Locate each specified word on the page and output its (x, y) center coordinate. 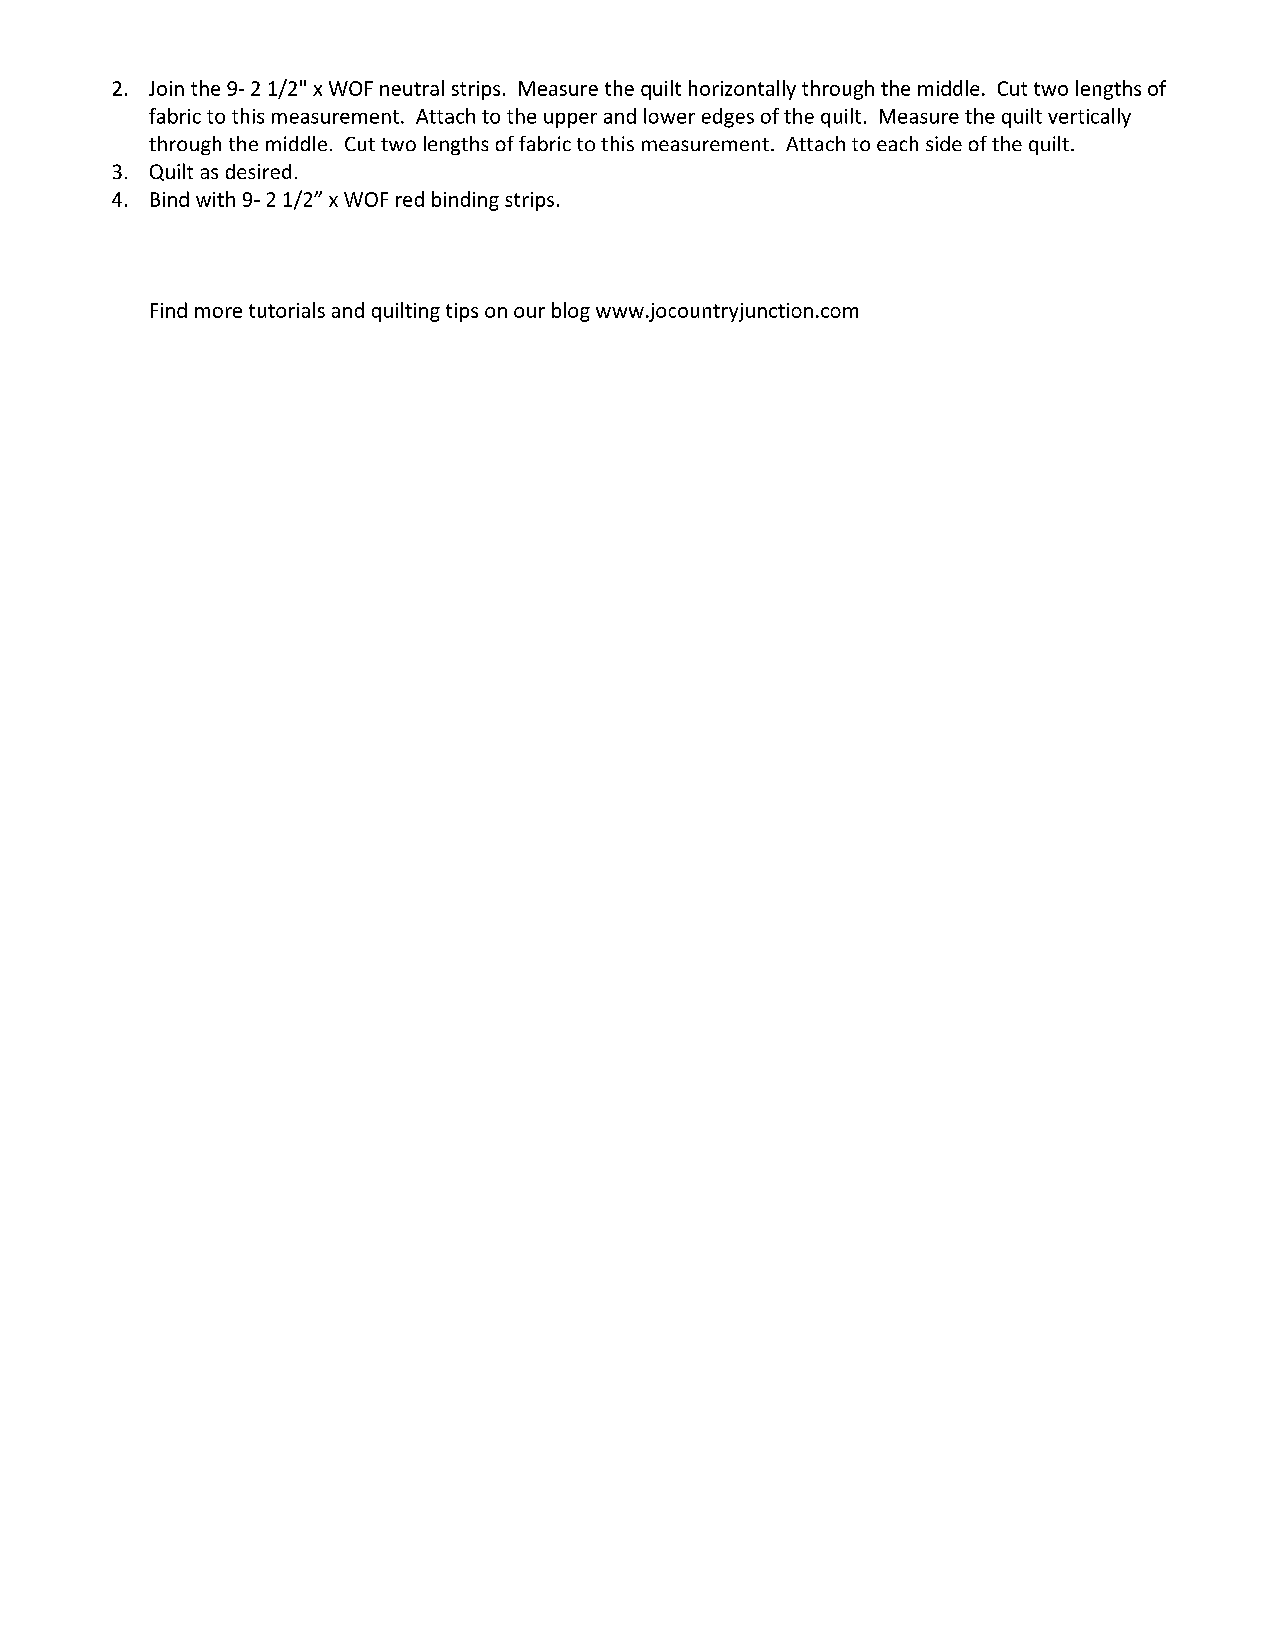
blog (571, 312)
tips (462, 312)
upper (570, 120)
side (944, 143)
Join (166, 88)
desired (258, 171)
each (897, 143)
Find (169, 310)
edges (728, 118)
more (218, 312)
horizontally (742, 90)
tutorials (287, 310)
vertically (1089, 118)
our (529, 312)
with (215, 199)
